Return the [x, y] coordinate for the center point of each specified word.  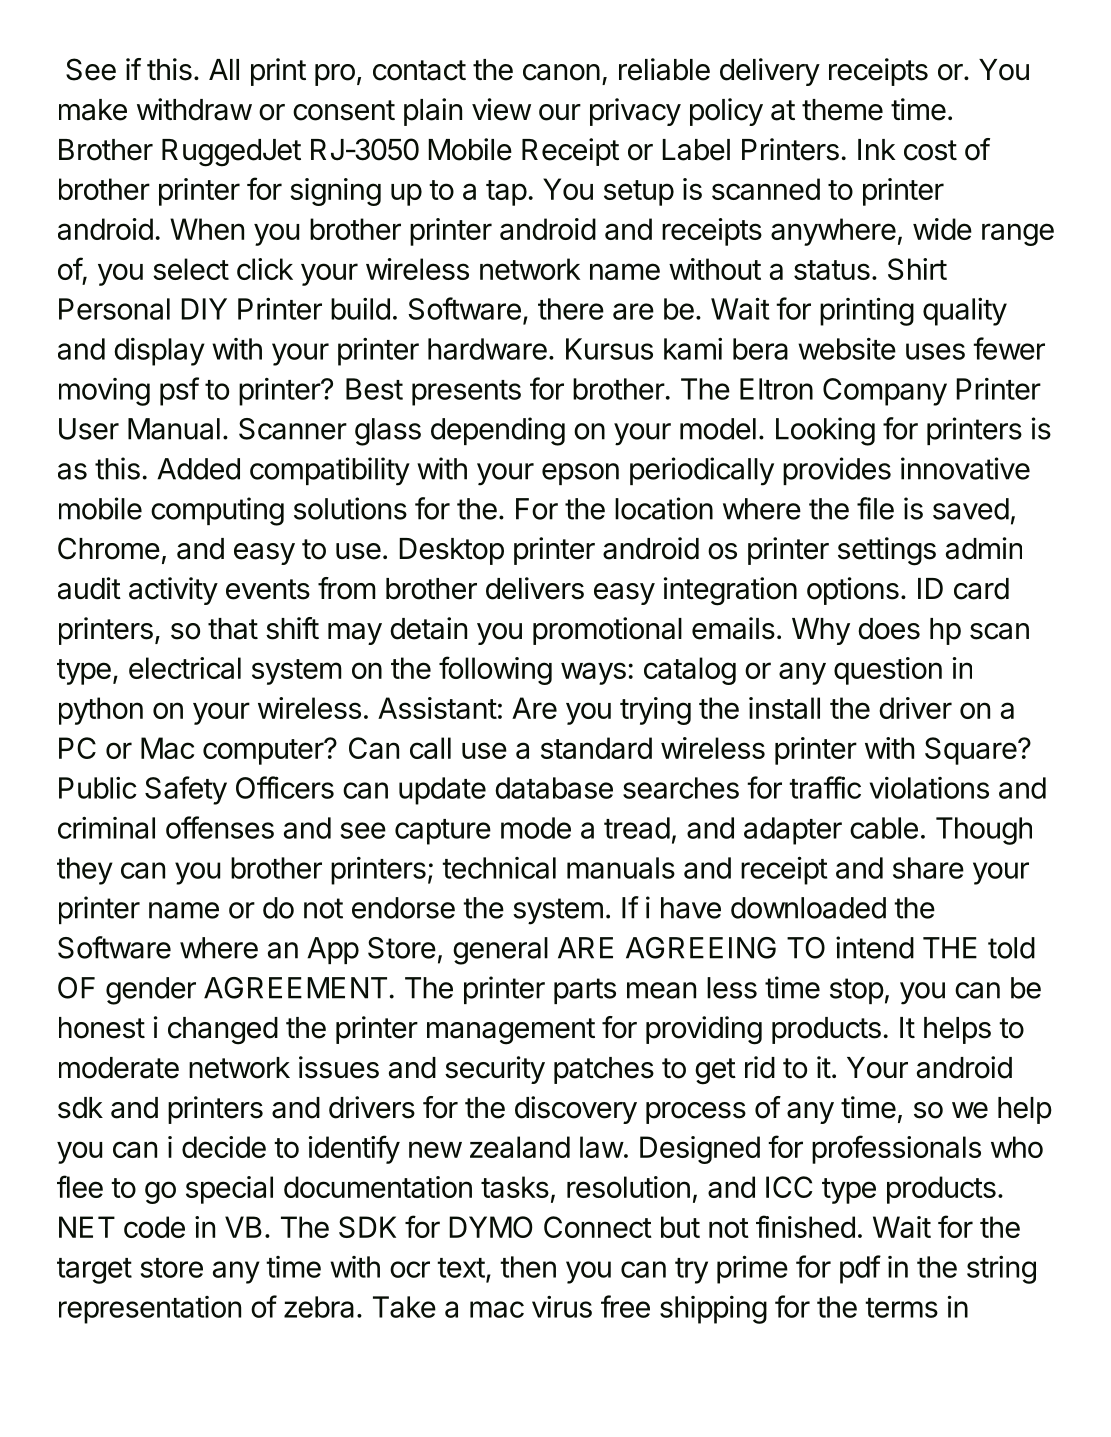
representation [150, 1310]
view [501, 109]
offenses [220, 827]
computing [217, 511]
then [528, 1267]
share [928, 868]
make [93, 110]
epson [580, 474]
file [875, 508]
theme [842, 110]
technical [499, 868]
